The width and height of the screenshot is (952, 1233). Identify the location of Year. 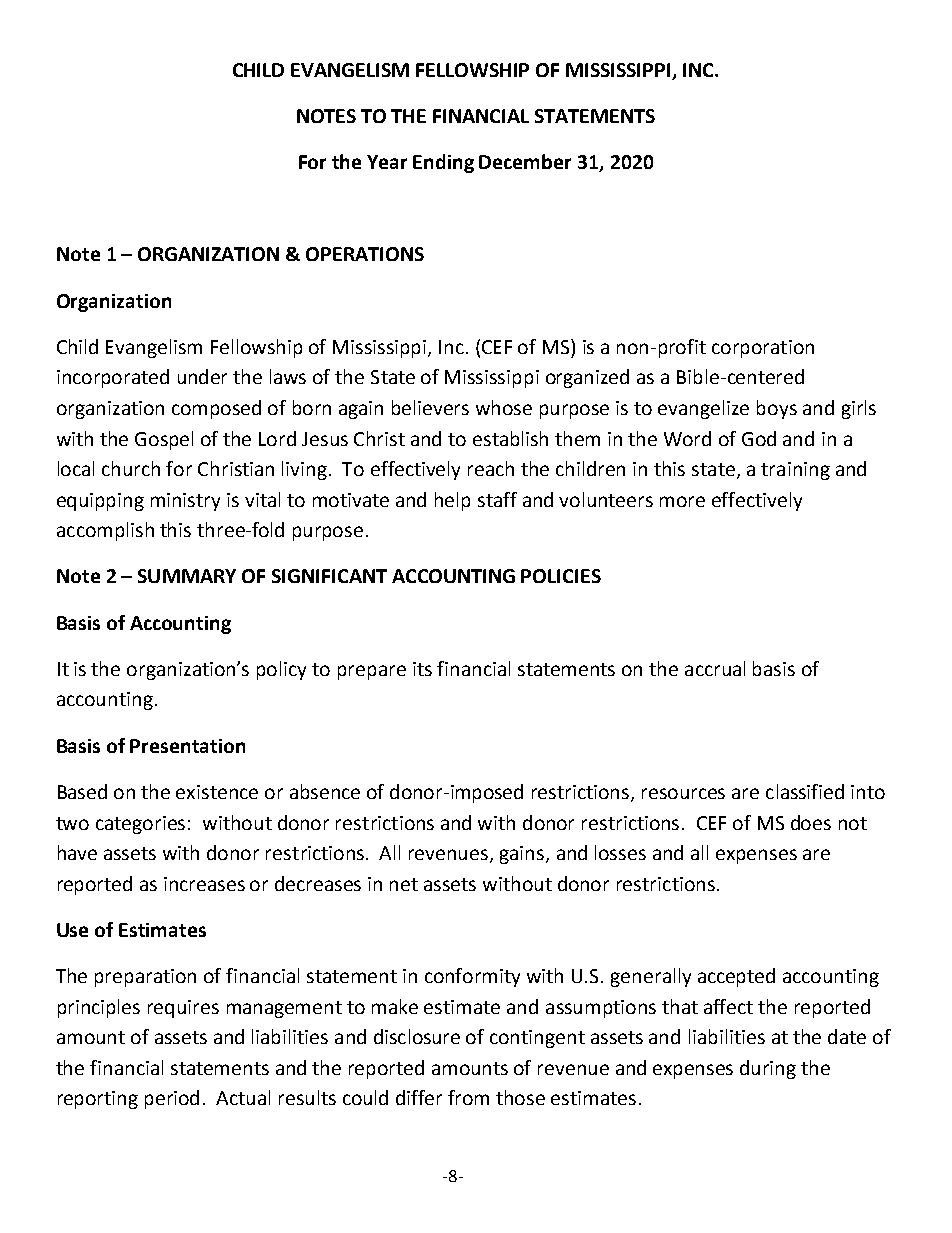
(387, 162).
